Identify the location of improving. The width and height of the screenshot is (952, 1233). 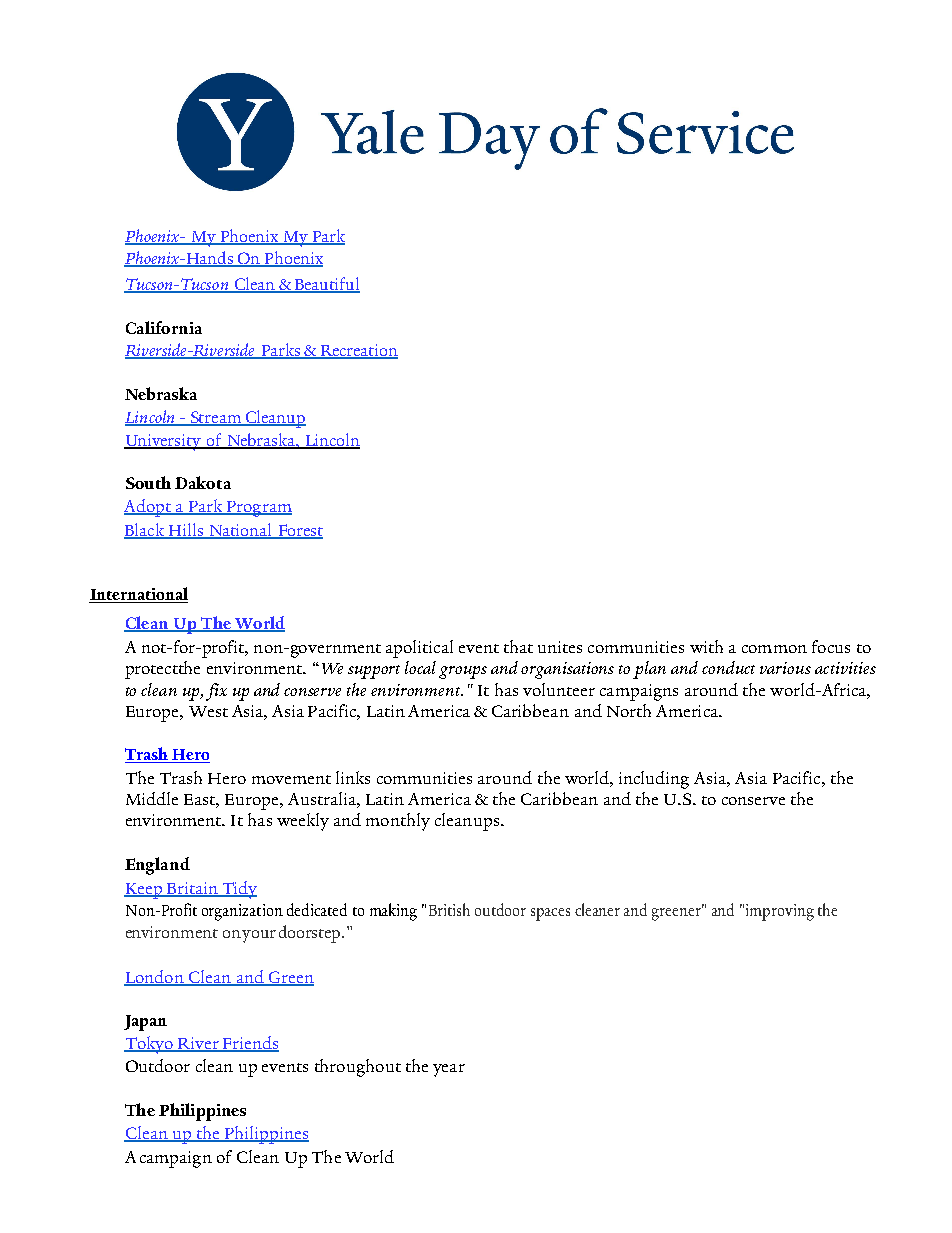
(780, 912).
